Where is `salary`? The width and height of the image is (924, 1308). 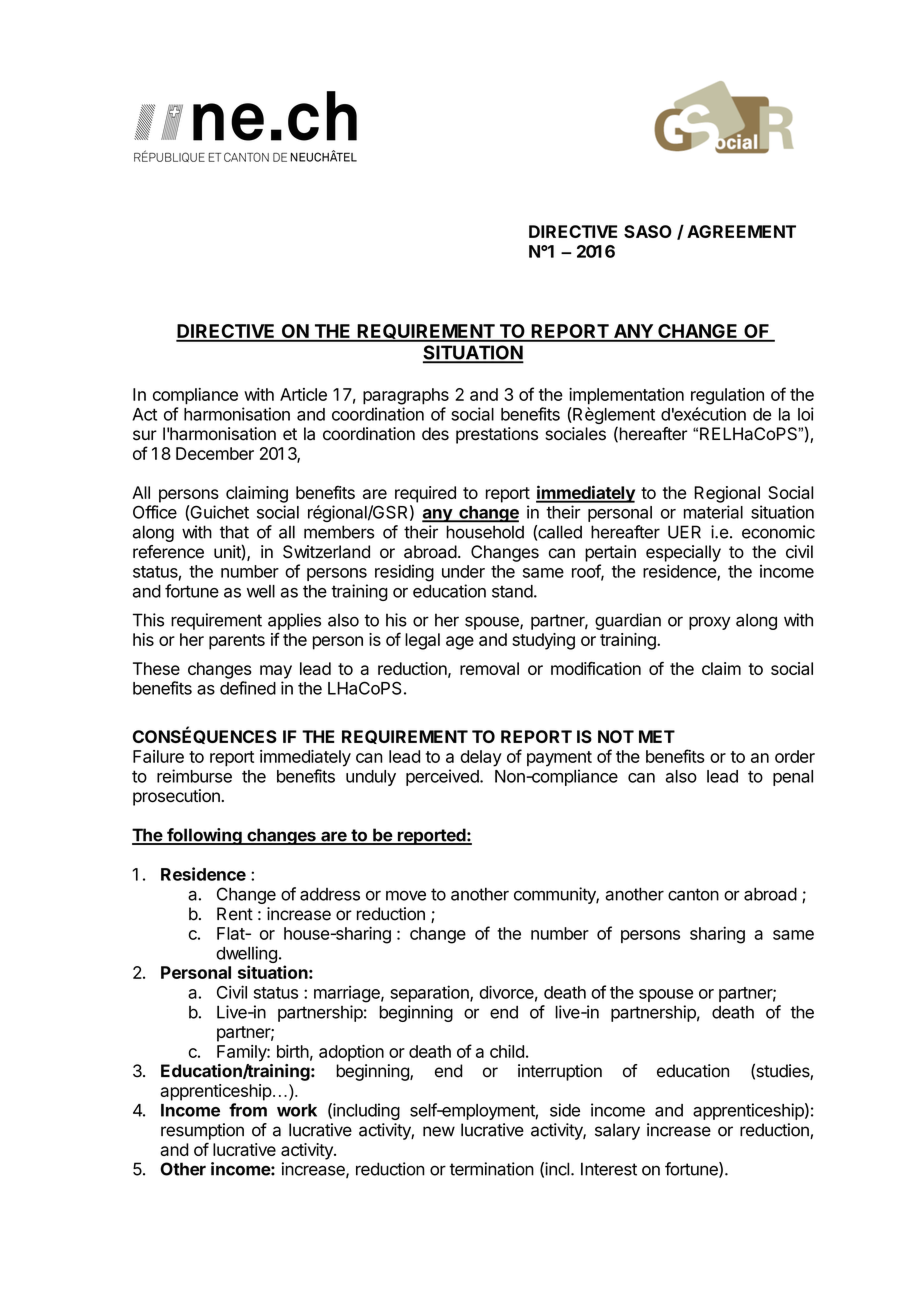
salary is located at coordinates (617, 1131).
